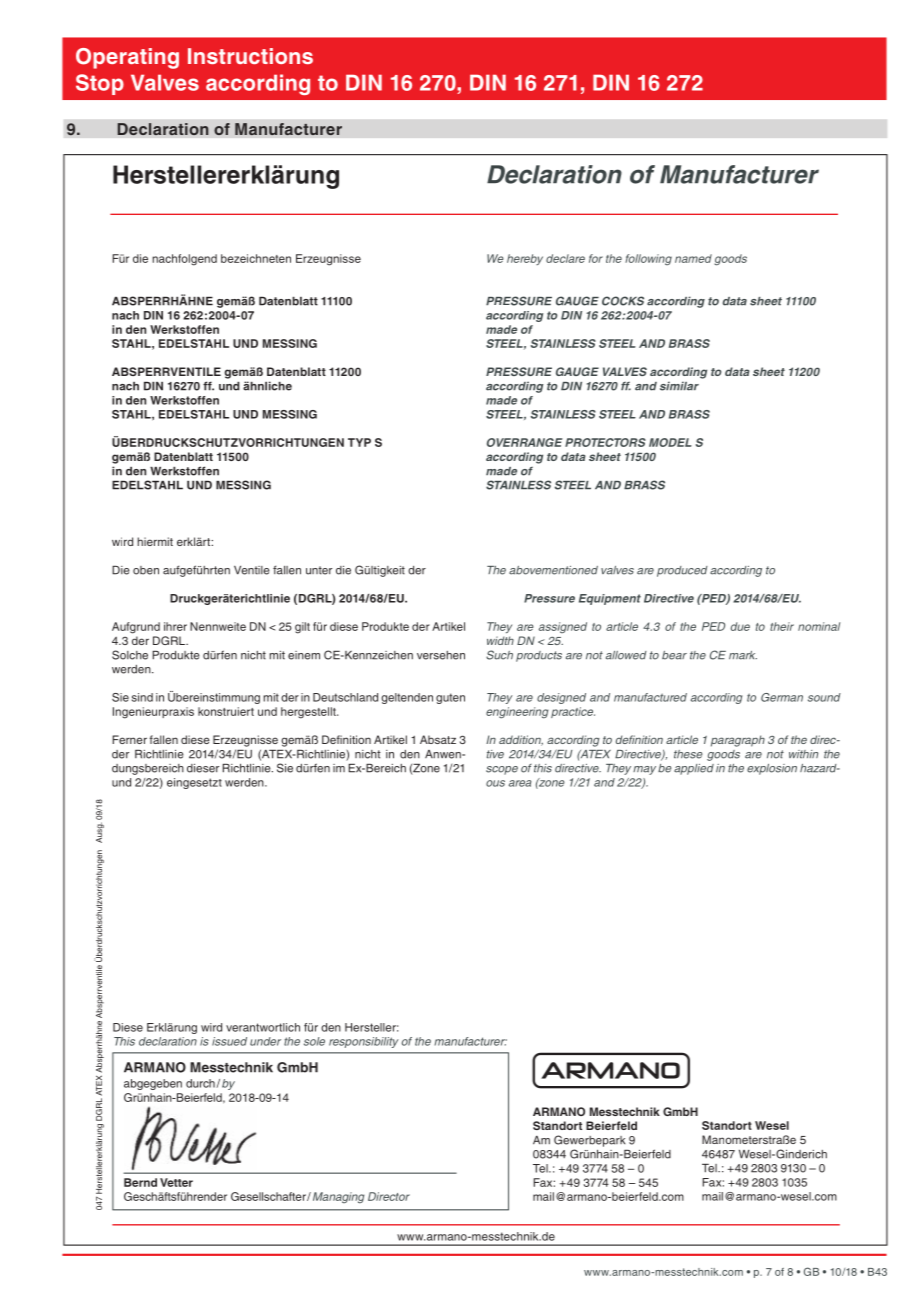 The height and width of the document is (1311, 924). What do you see at coordinates (364, 1042) in the document?
I see `responsibility` at bounding box center [364, 1042].
